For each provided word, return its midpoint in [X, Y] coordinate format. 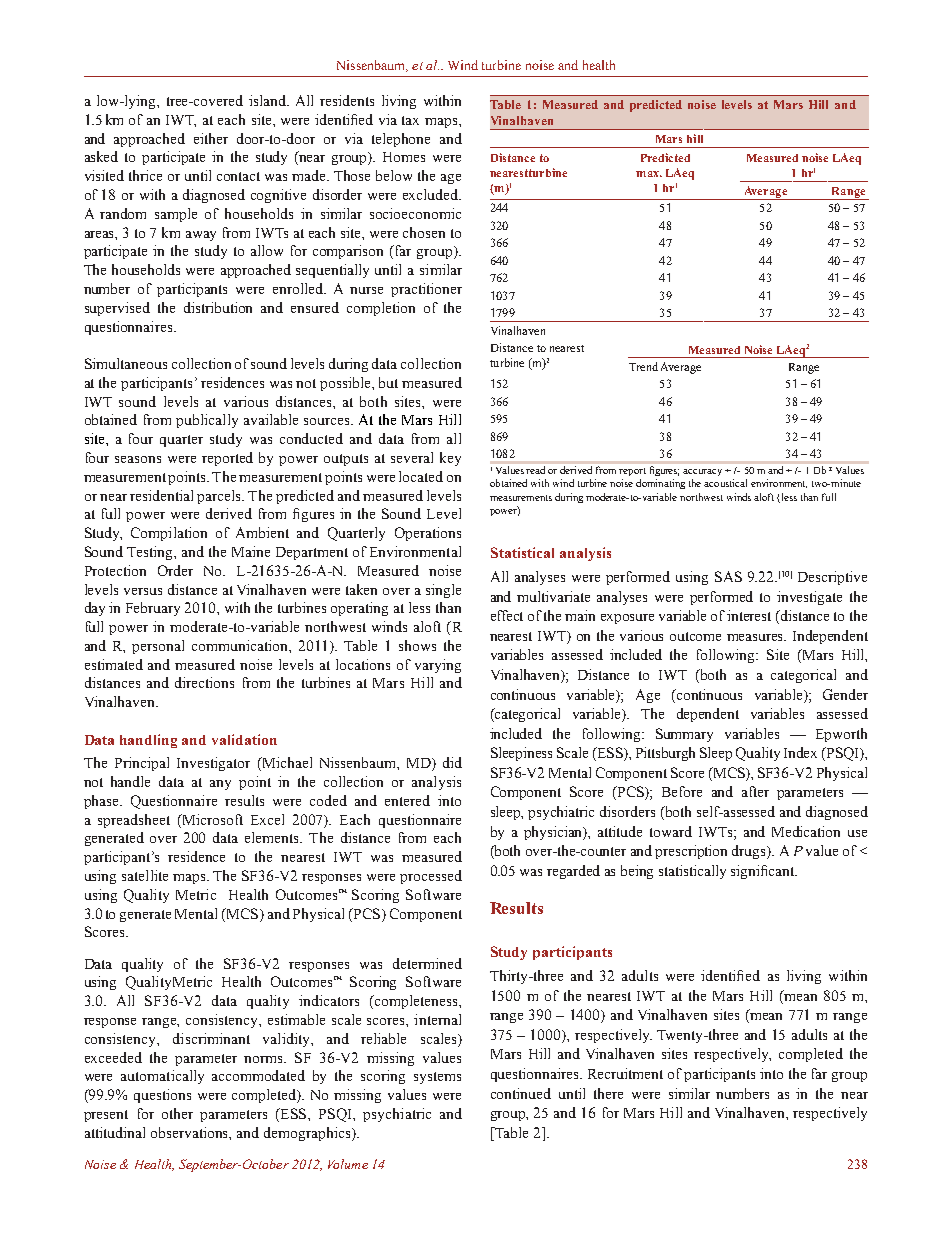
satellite [145, 875]
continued [521, 1093]
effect [507, 615]
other [177, 1113]
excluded [432, 194]
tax [410, 120]
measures [756, 637]
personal [158, 647]
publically [207, 421]
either [211, 138]
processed [431, 877]
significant [764, 872]
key [450, 459]
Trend [643, 366]
